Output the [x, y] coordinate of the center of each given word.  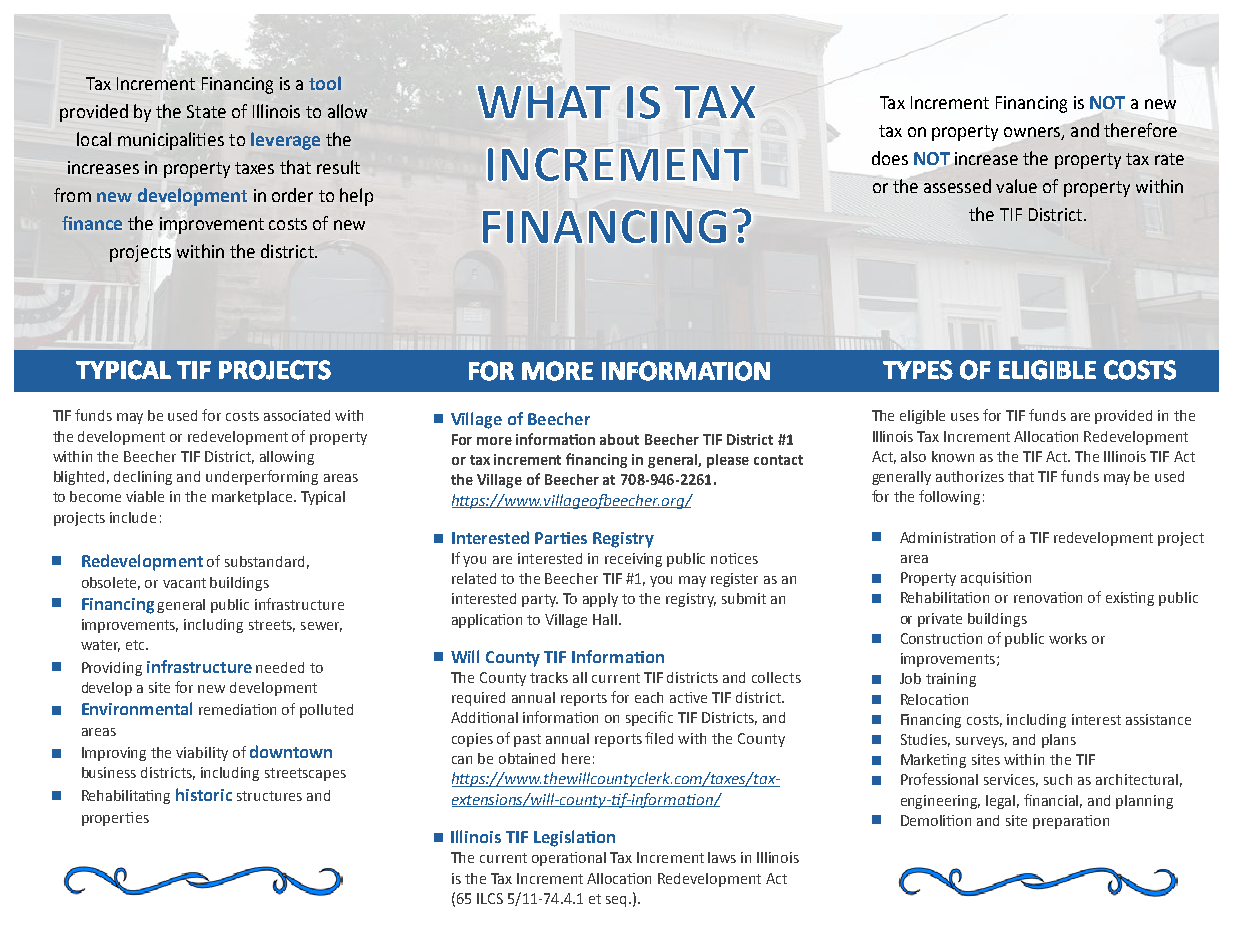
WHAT [544, 102]
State [206, 111]
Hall [606, 619]
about [619, 439]
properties [115, 819]
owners [1033, 133]
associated [297, 415]
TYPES [918, 370]
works [1068, 638]
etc [136, 645]
